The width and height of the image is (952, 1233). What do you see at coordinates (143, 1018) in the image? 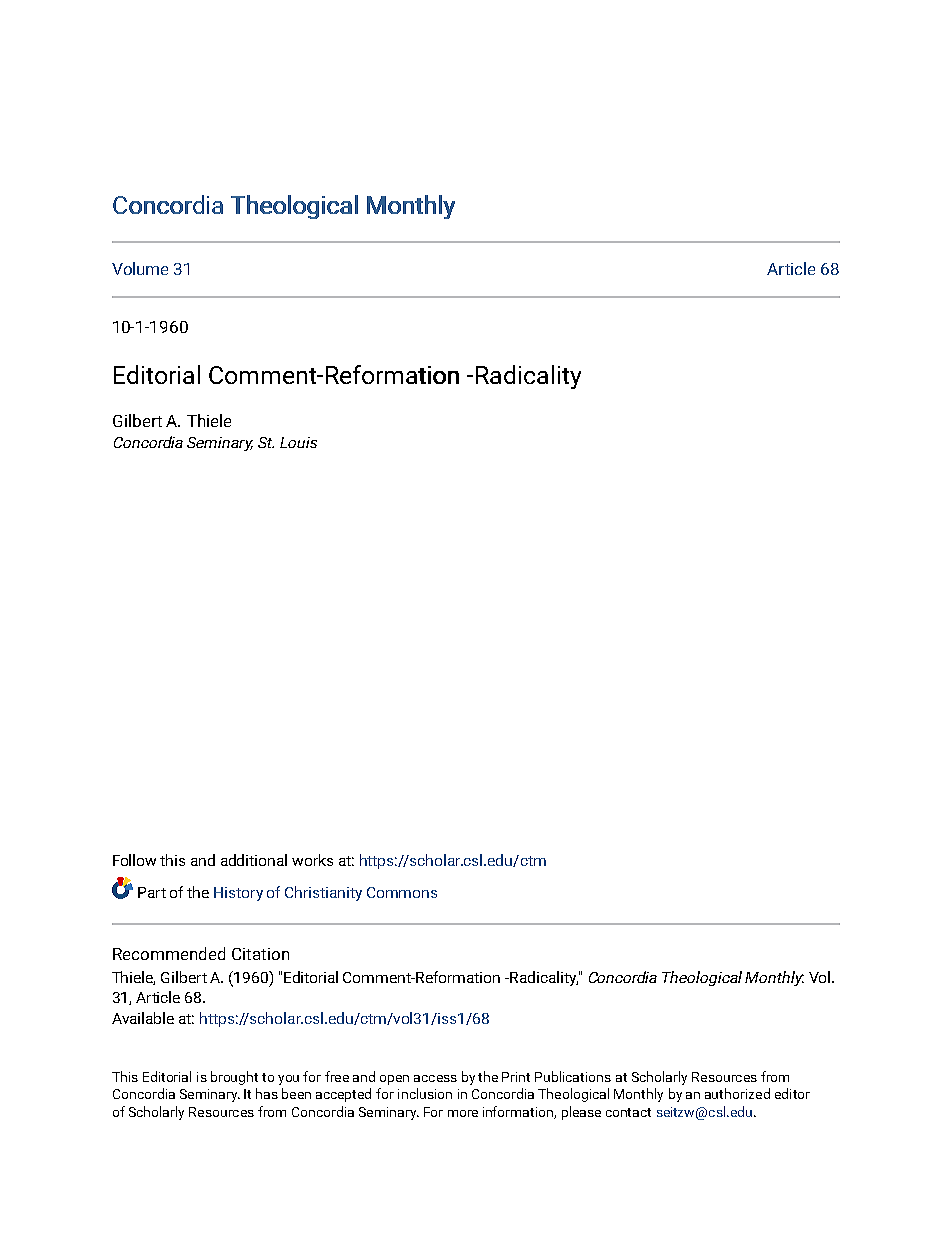
I see `Available` at bounding box center [143, 1018].
